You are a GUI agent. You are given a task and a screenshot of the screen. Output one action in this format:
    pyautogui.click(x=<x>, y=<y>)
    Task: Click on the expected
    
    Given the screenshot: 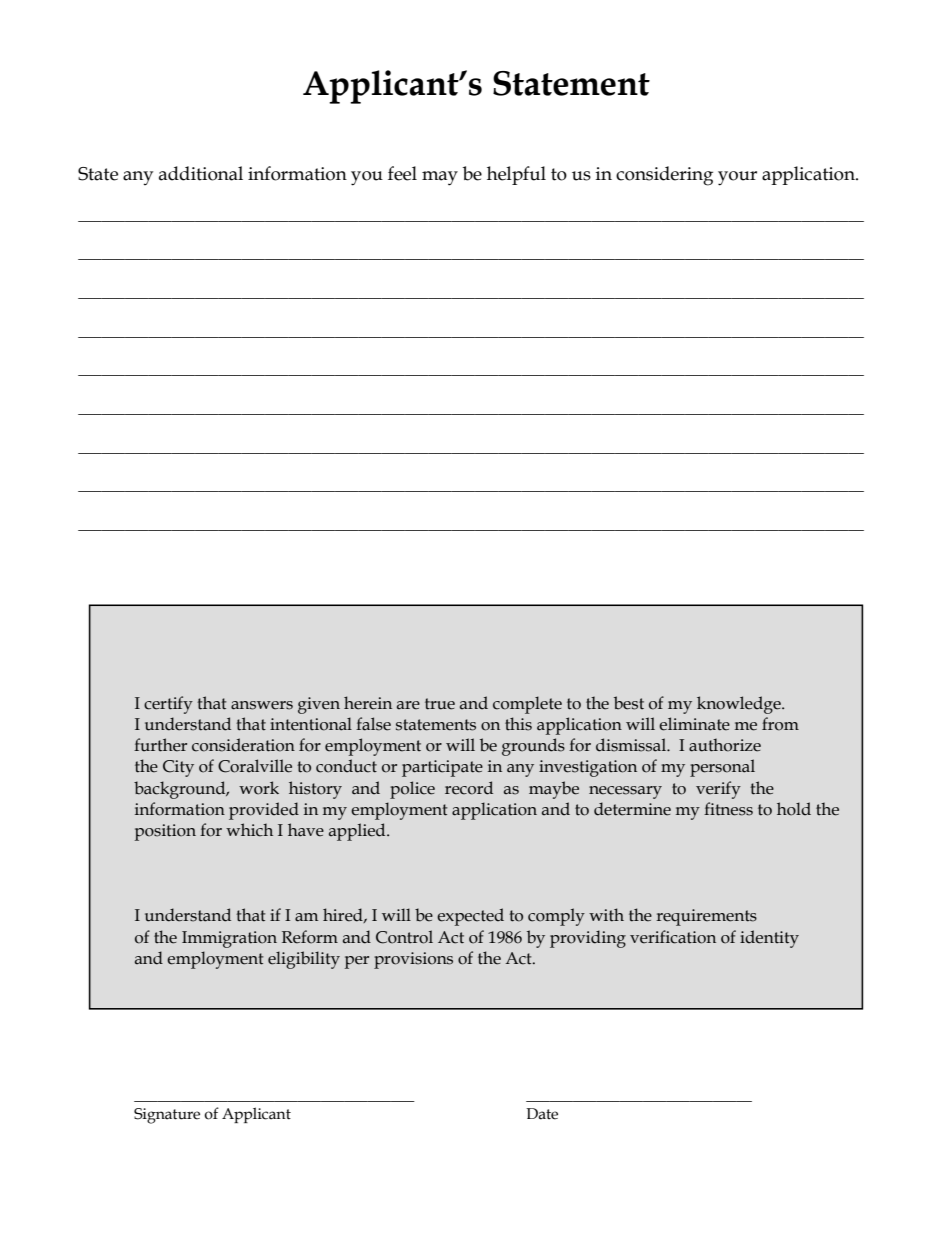 What is the action you would take?
    pyautogui.click(x=470, y=917)
